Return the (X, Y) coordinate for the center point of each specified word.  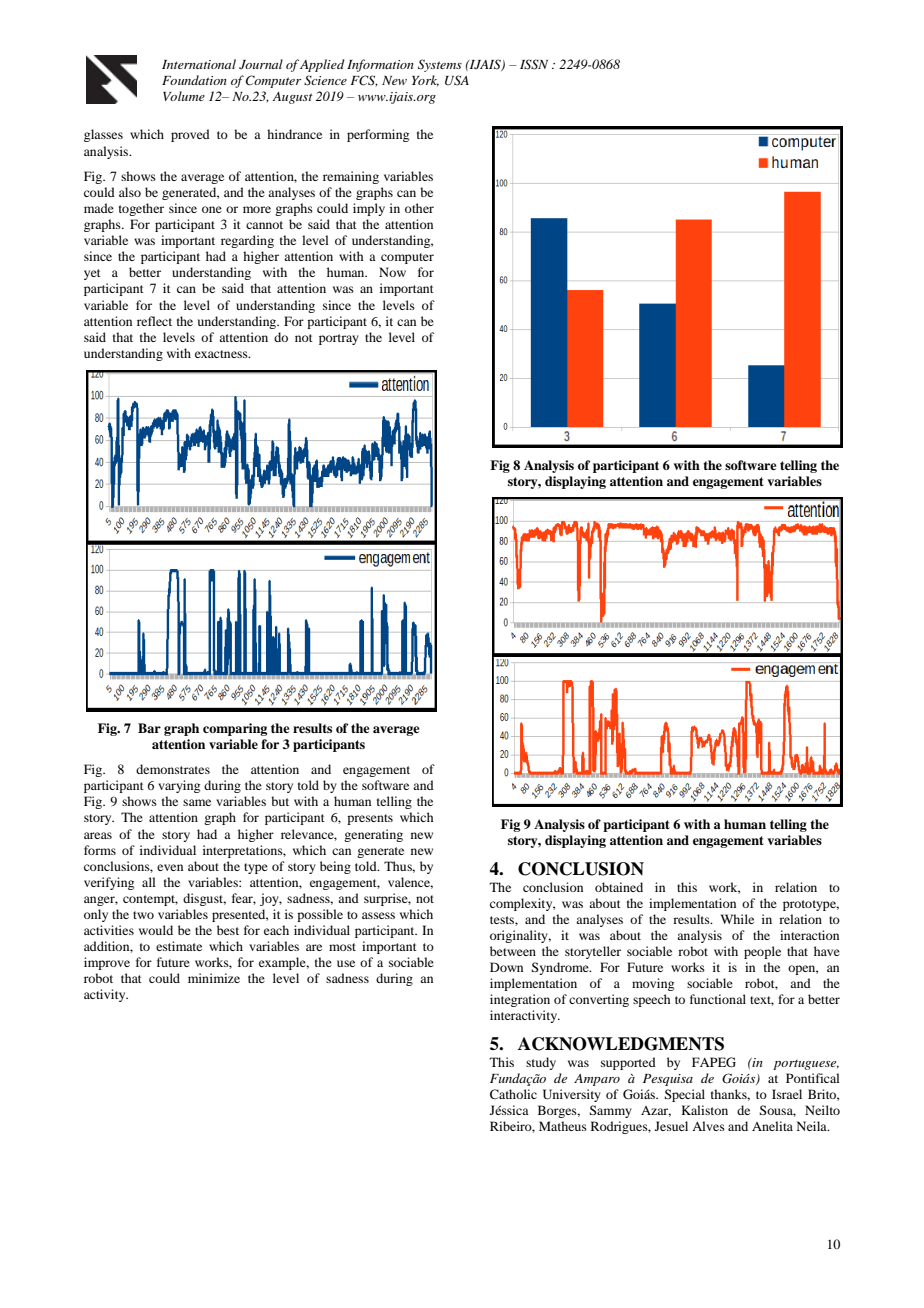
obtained (619, 887)
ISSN (534, 64)
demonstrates (173, 769)
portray (339, 339)
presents (370, 819)
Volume (184, 96)
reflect (154, 321)
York (425, 81)
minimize (214, 978)
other (419, 208)
